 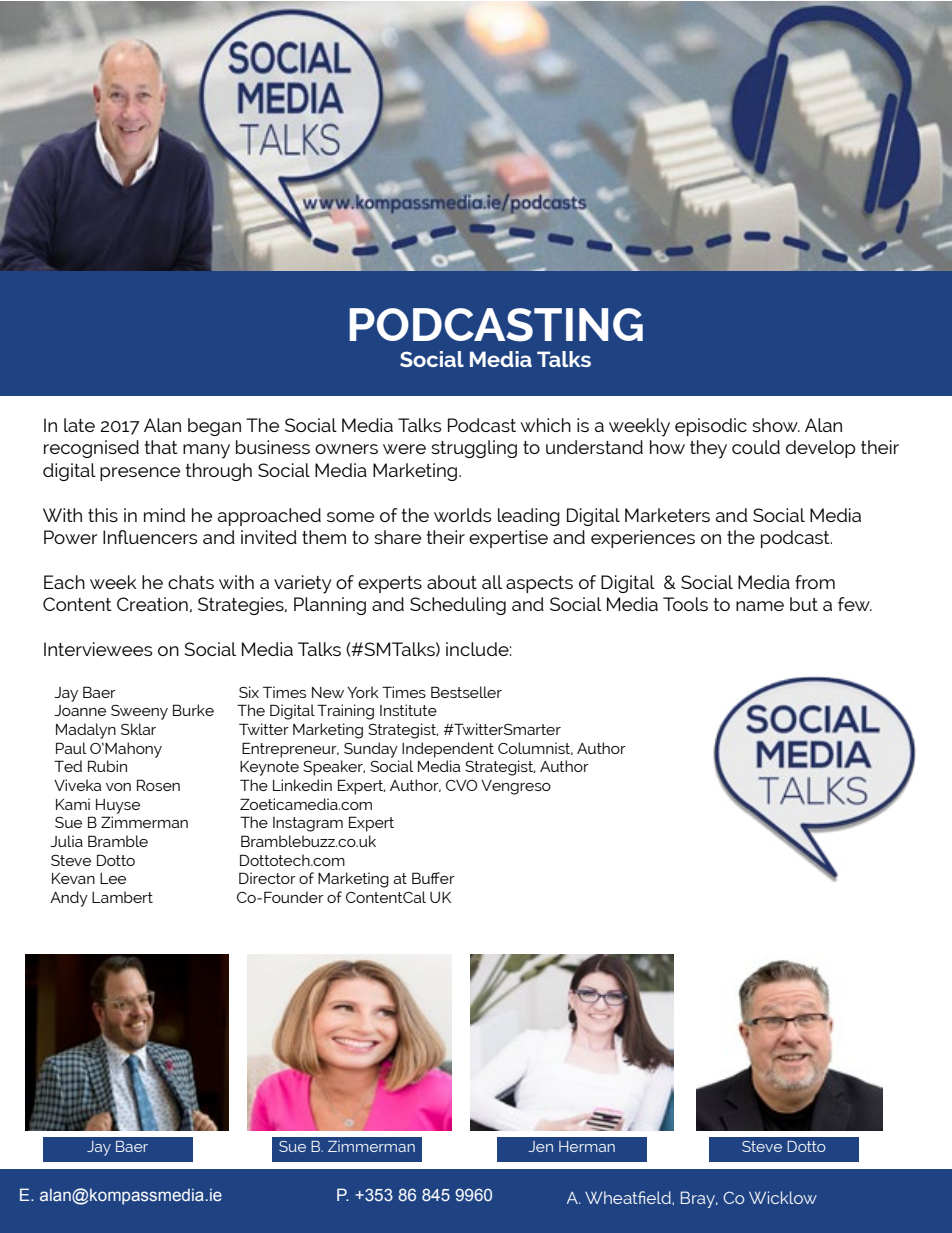 What do you see at coordinates (122, 897) in the screenshot?
I see `Lambert` at bounding box center [122, 897].
